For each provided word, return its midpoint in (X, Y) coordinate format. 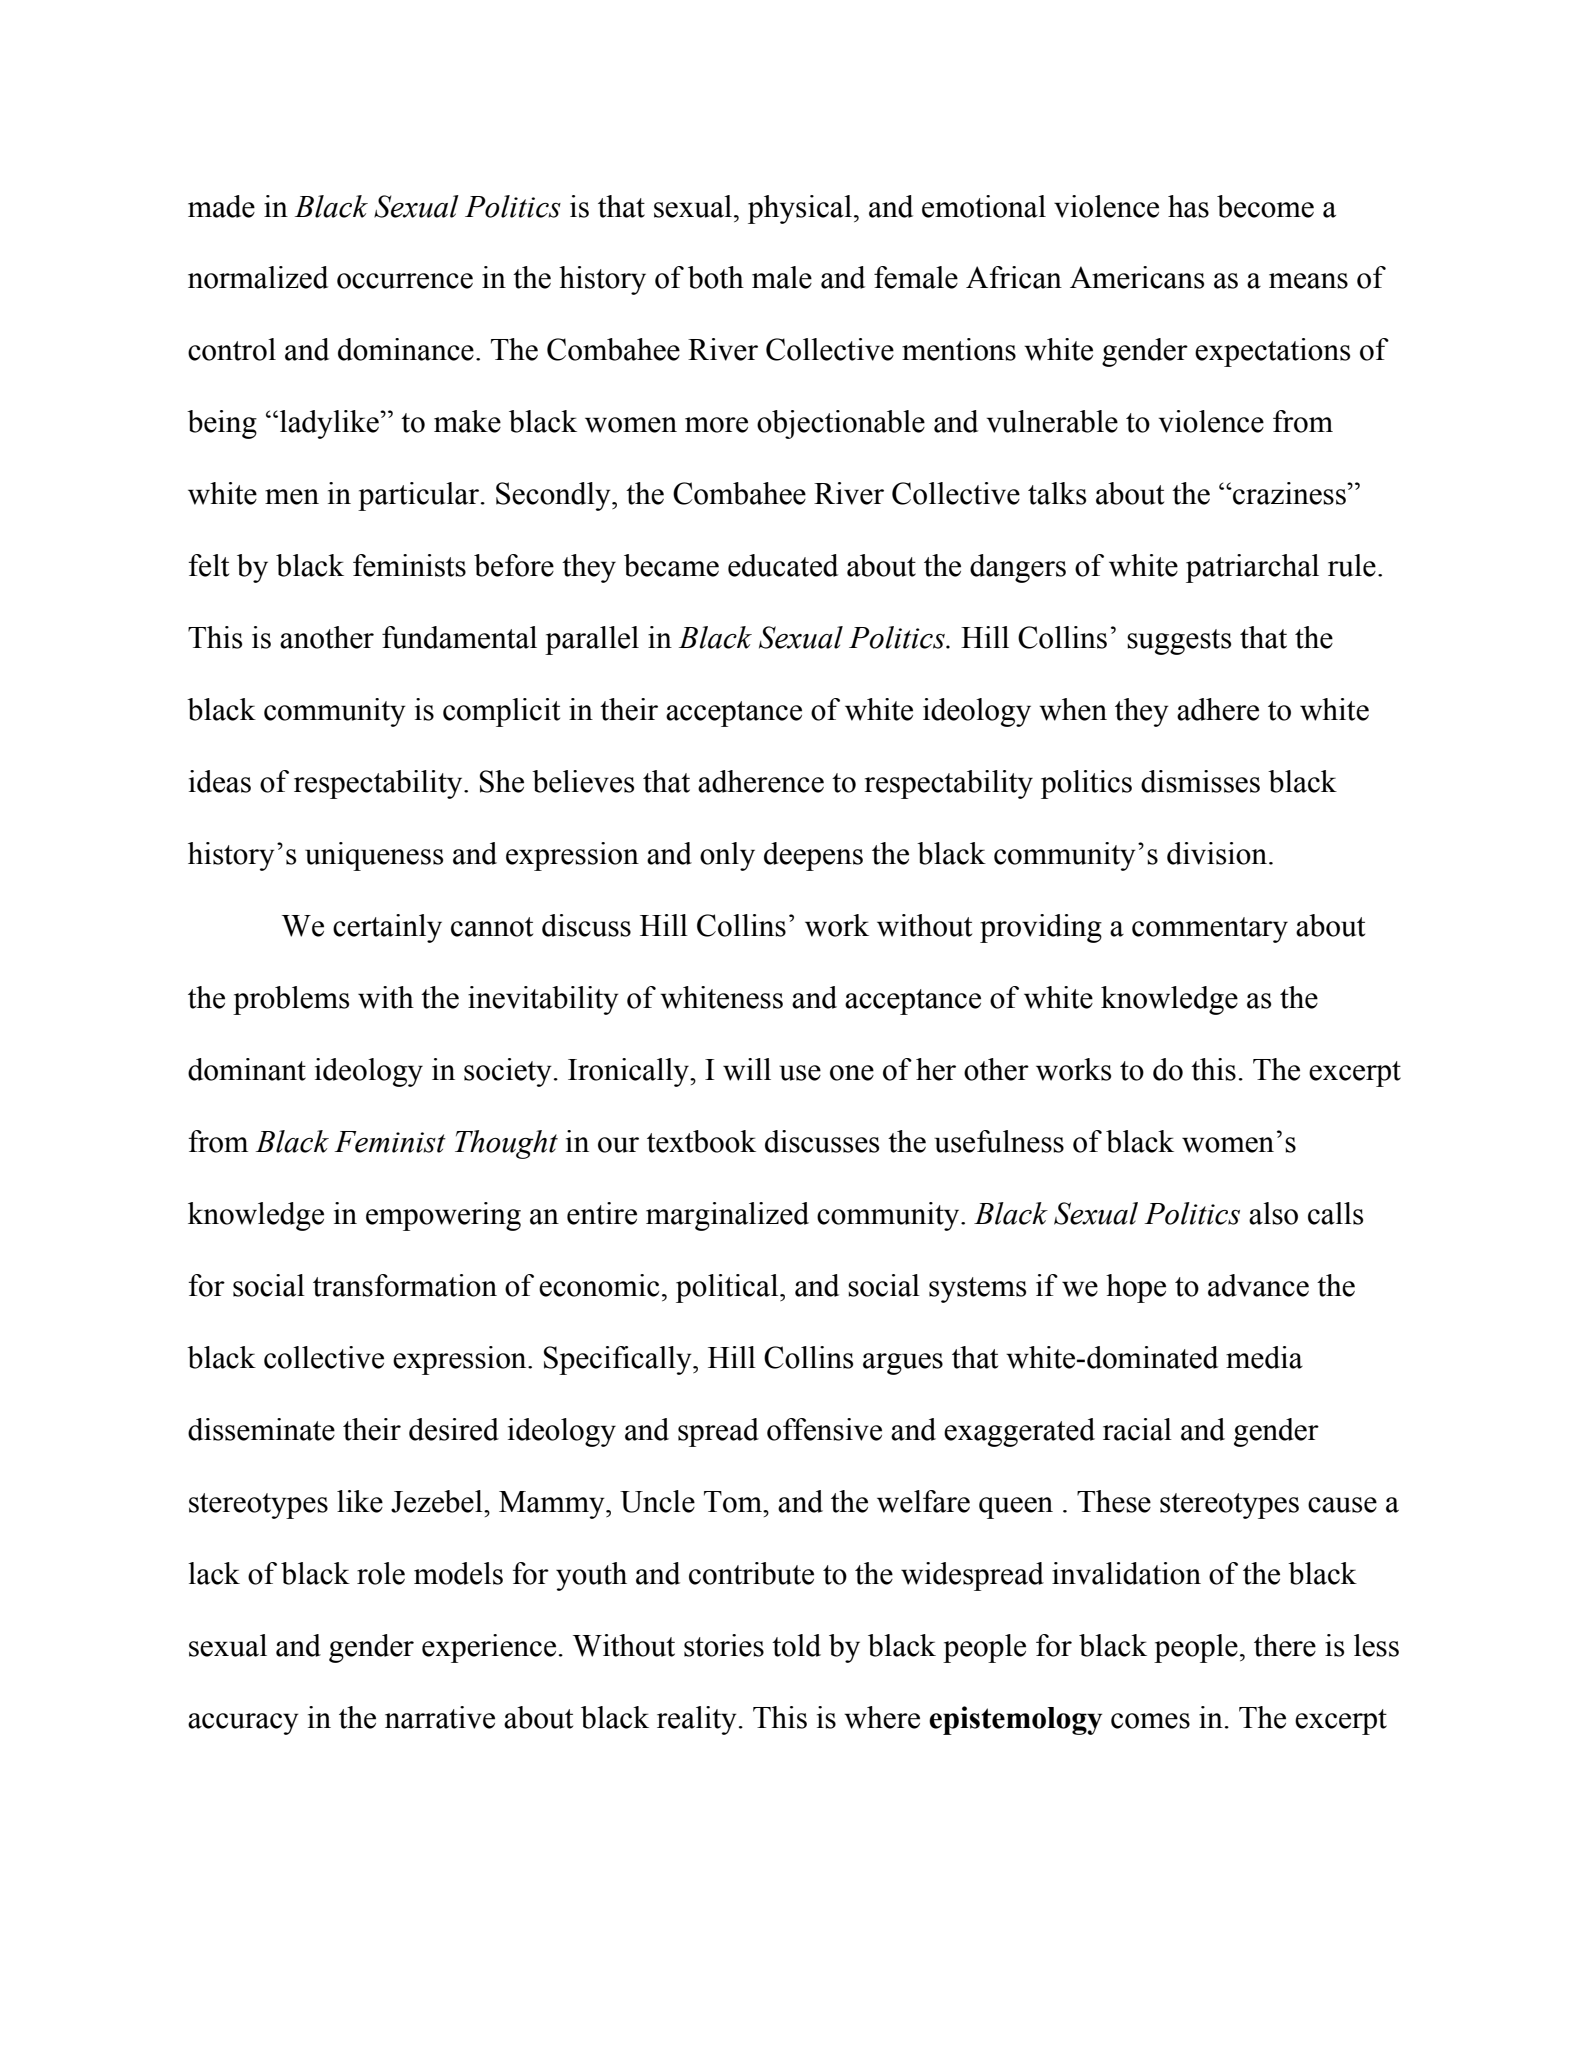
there (1285, 1645)
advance (1258, 1285)
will (747, 1069)
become (1265, 206)
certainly (387, 928)
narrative (440, 1717)
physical (800, 209)
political (728, 1288)
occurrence (405, 281)
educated (783, 565)
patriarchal (1252, 568)
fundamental (459, 637)
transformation (405, 1285)
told (796, 1645)
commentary (1210, 930)
